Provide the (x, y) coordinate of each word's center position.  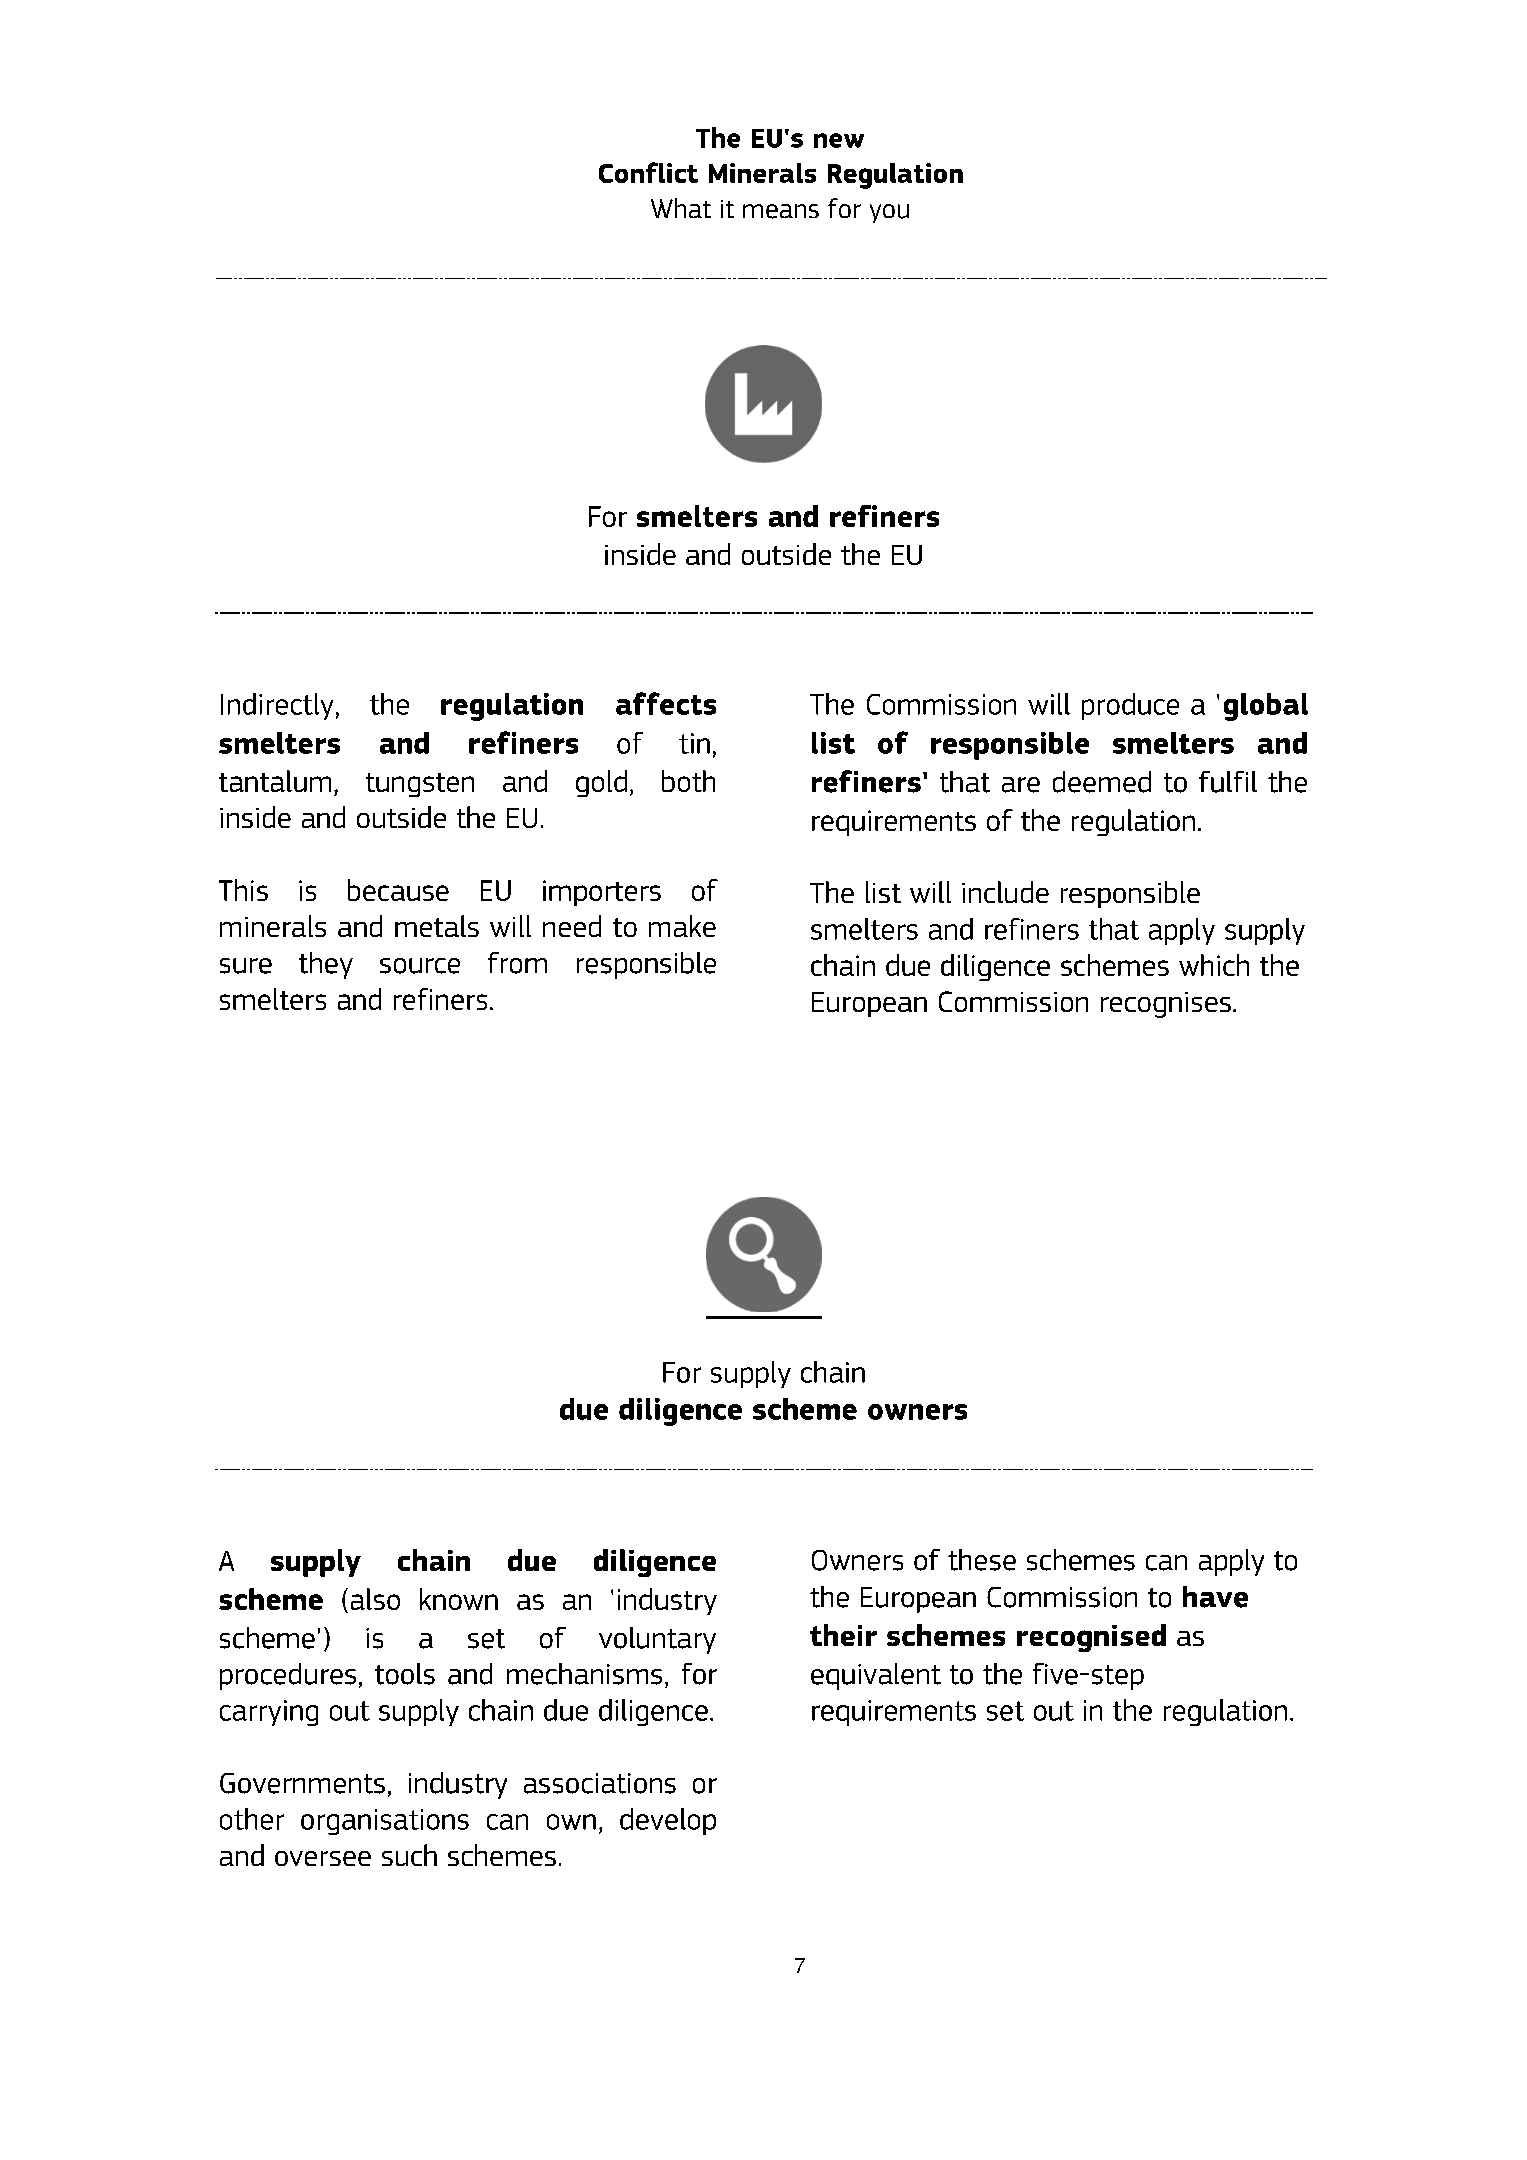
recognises (1166, 1005)
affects (666, 703)
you (889, 213)
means (781, 211)
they (326, 965)
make (682, 926)
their (843, 1635)
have (1215, 1597)
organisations (385, 1822)
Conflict (648, 172)
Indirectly (277, 706)
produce (1130, 706)
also (375, 1599)
